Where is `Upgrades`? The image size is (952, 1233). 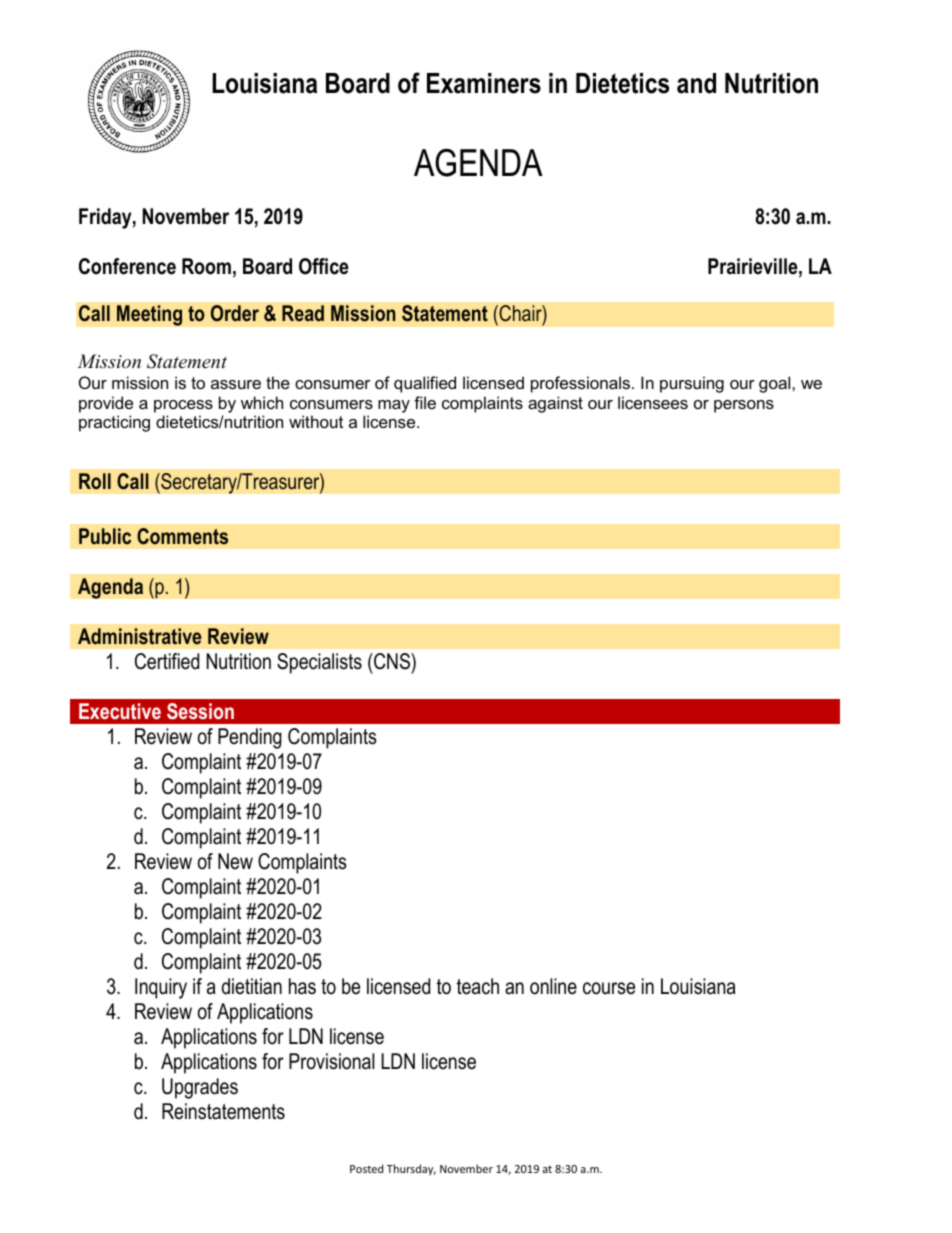 Upgrades is located at coordinates (200, 1088).
